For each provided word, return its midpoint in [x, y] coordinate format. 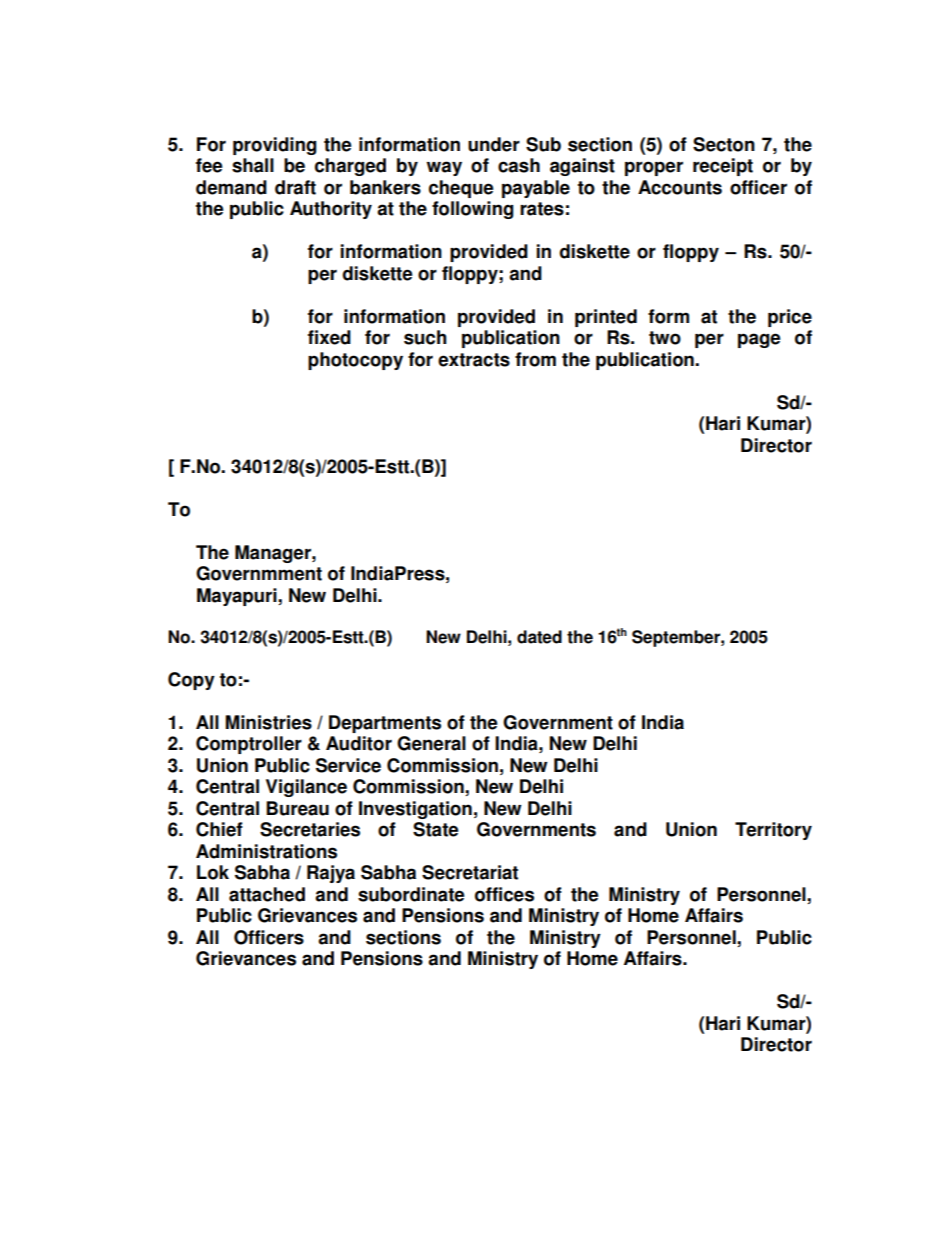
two [665, 338]
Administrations [266, 851]
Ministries [268, 722]
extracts [474, 360]
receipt [723, 167]
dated [539, 637]
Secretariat [470, 872]
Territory [773, 831]
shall [253, 165]
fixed [329, 337]
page [759, 340]
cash [519, 165]
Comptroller [249, 745]
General [431, 743]
